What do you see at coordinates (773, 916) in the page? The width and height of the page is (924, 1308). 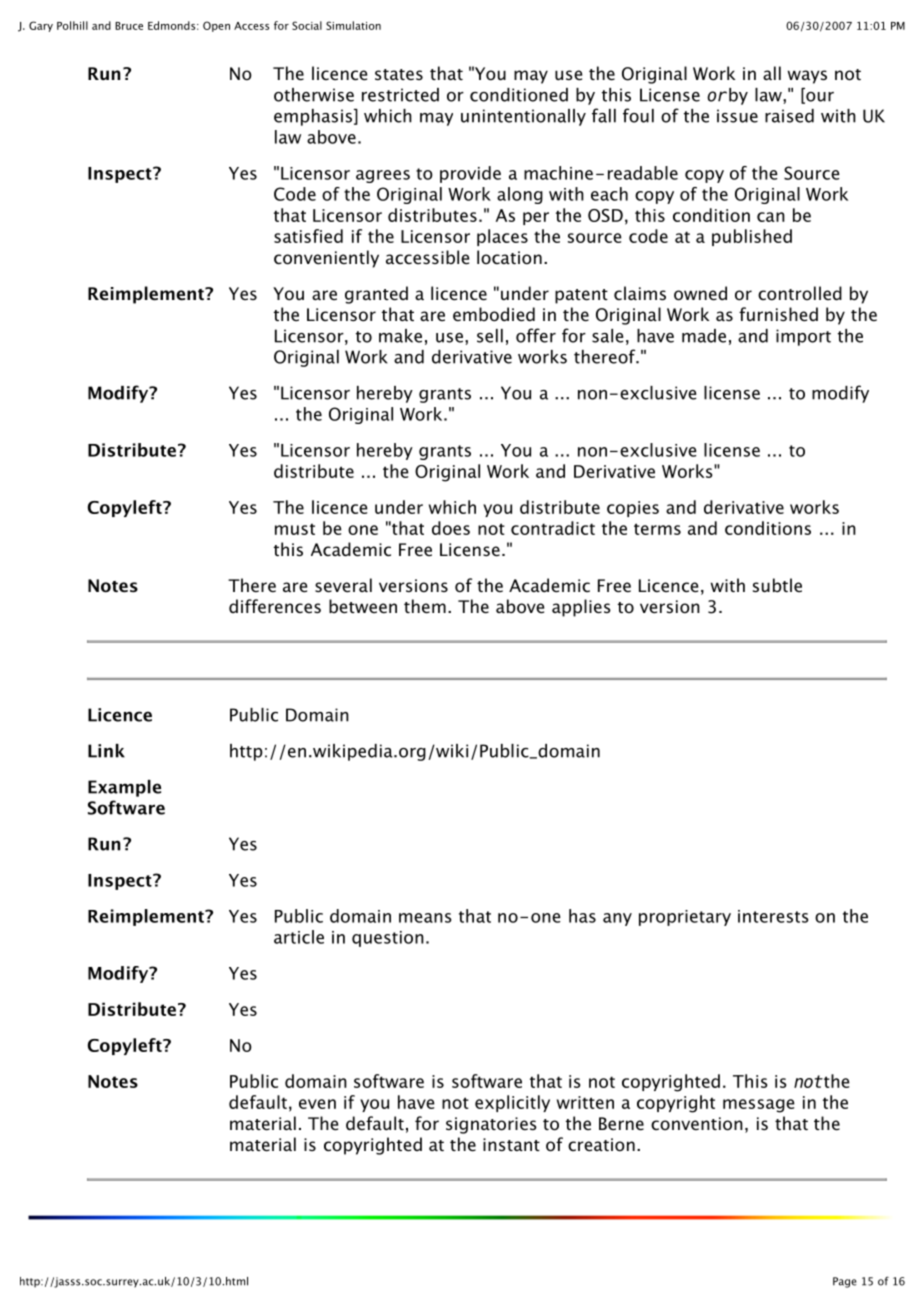 I see `interests` at bounding box center [773, 916].
